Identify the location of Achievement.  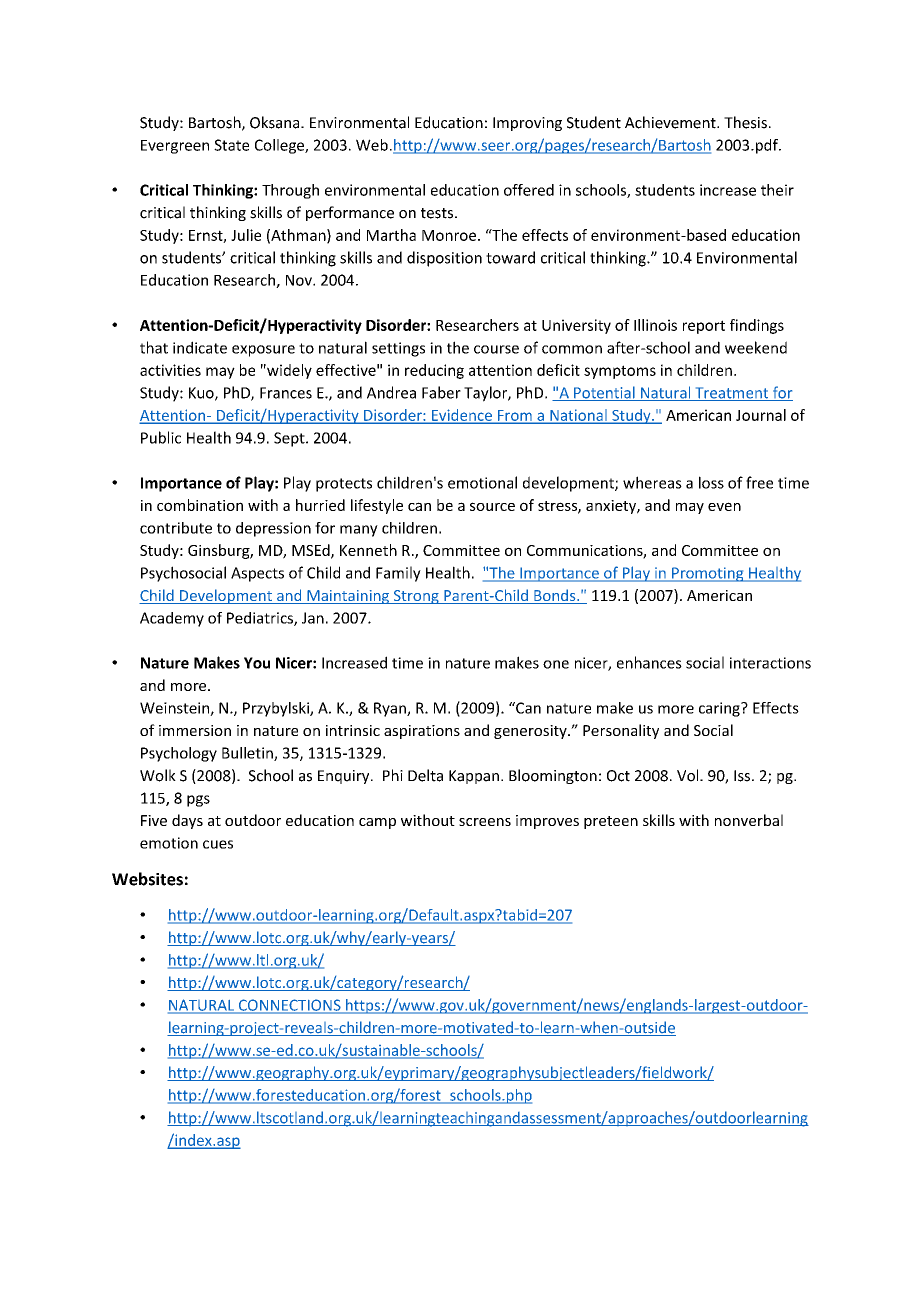
(671, 122).
